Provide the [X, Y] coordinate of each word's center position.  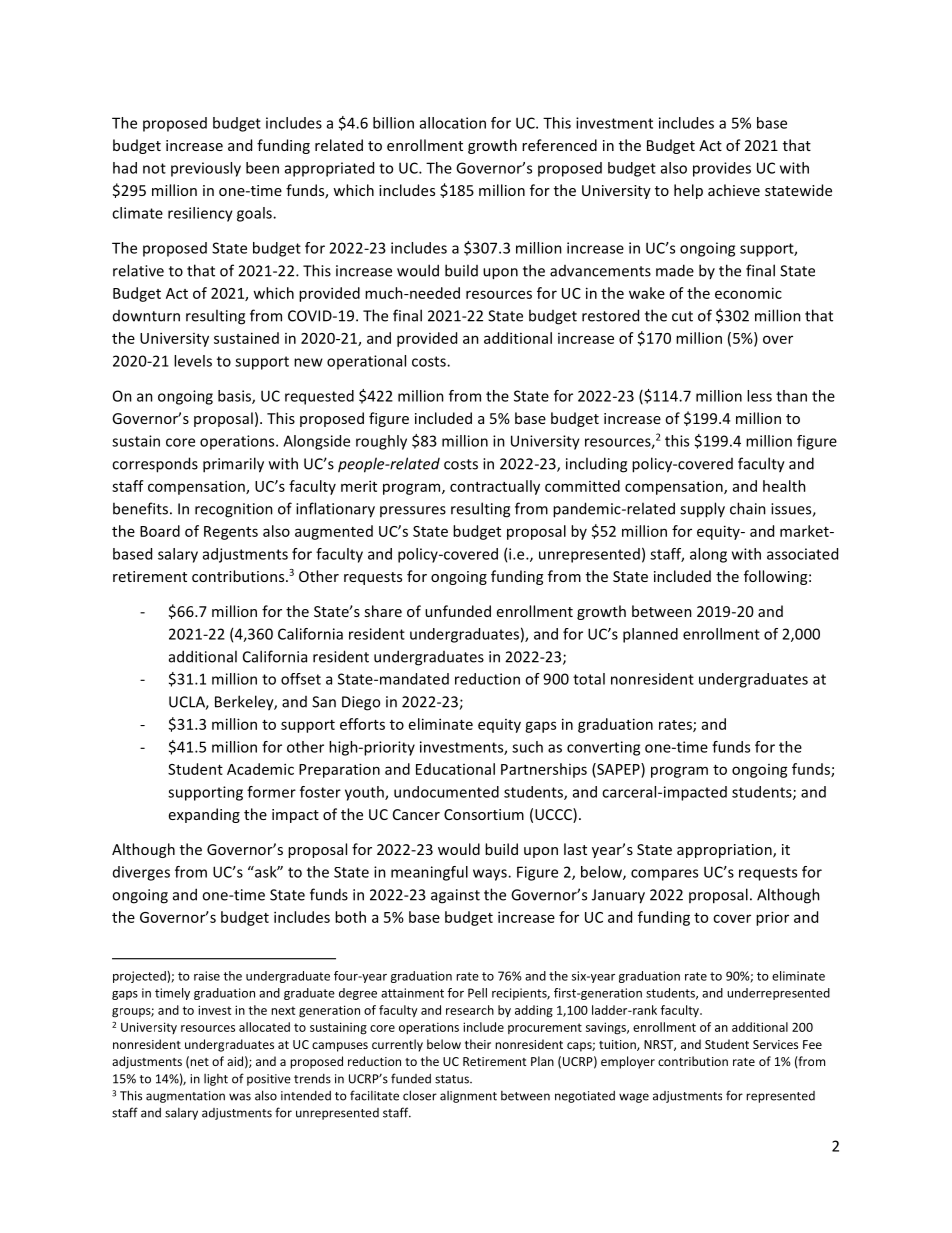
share [383, 611]
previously [206, 169]
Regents [231, 533]
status [453, 1079]
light [216, 1080]
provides [722, 169]
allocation [453, 123]
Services [775, 1044]
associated [802, 554]
